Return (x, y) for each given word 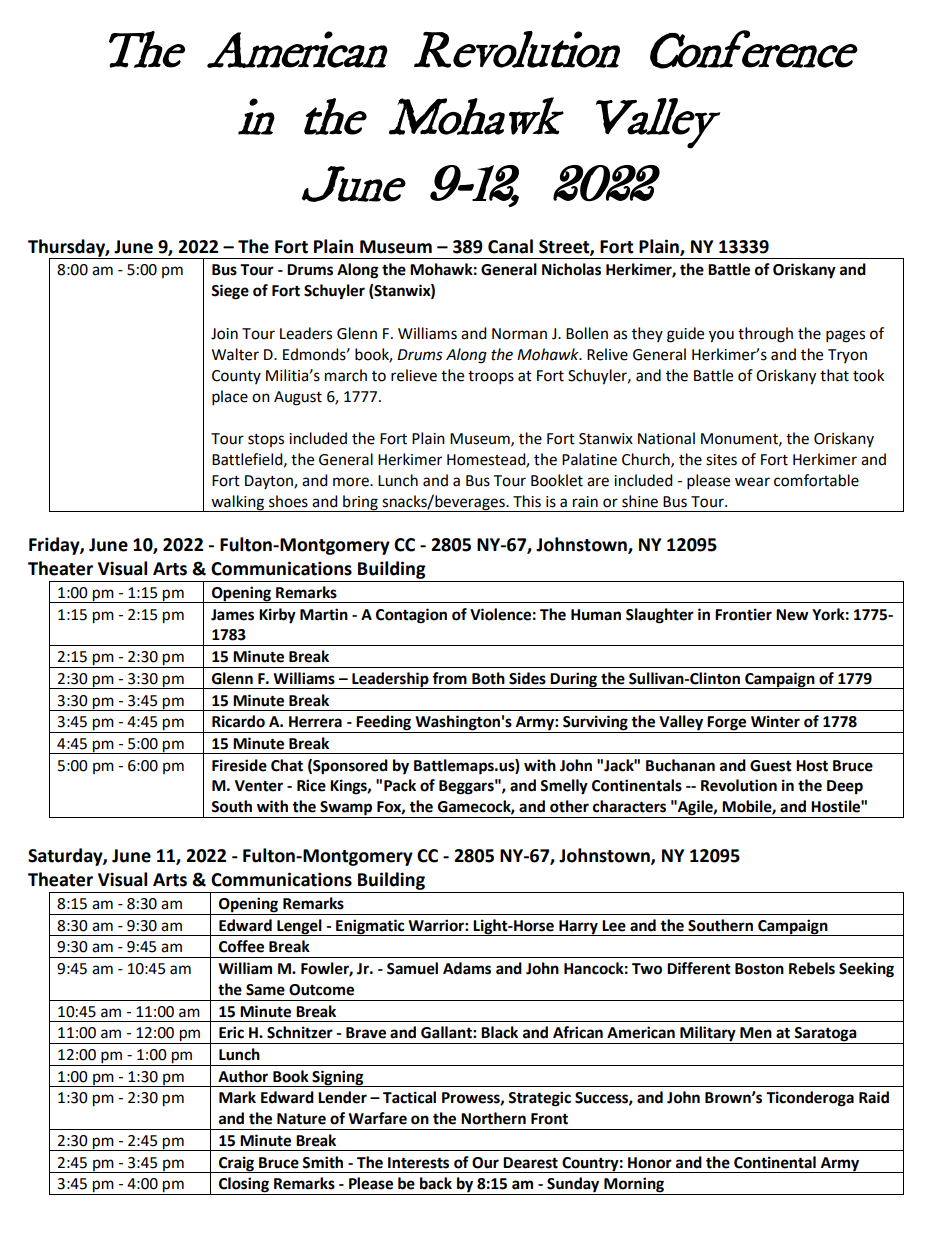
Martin (324, 614)
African (578, 1032)
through (765, 335)
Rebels (812, 968)
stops (266, 440)
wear (752, 482)
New (792, 615)
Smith (322, 1162)
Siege (230, 292)
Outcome (321, 990)
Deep (845, 787)
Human (596, 615)
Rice (311, 785)
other (569, 806)
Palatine (589, 459)
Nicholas (571, 269)
